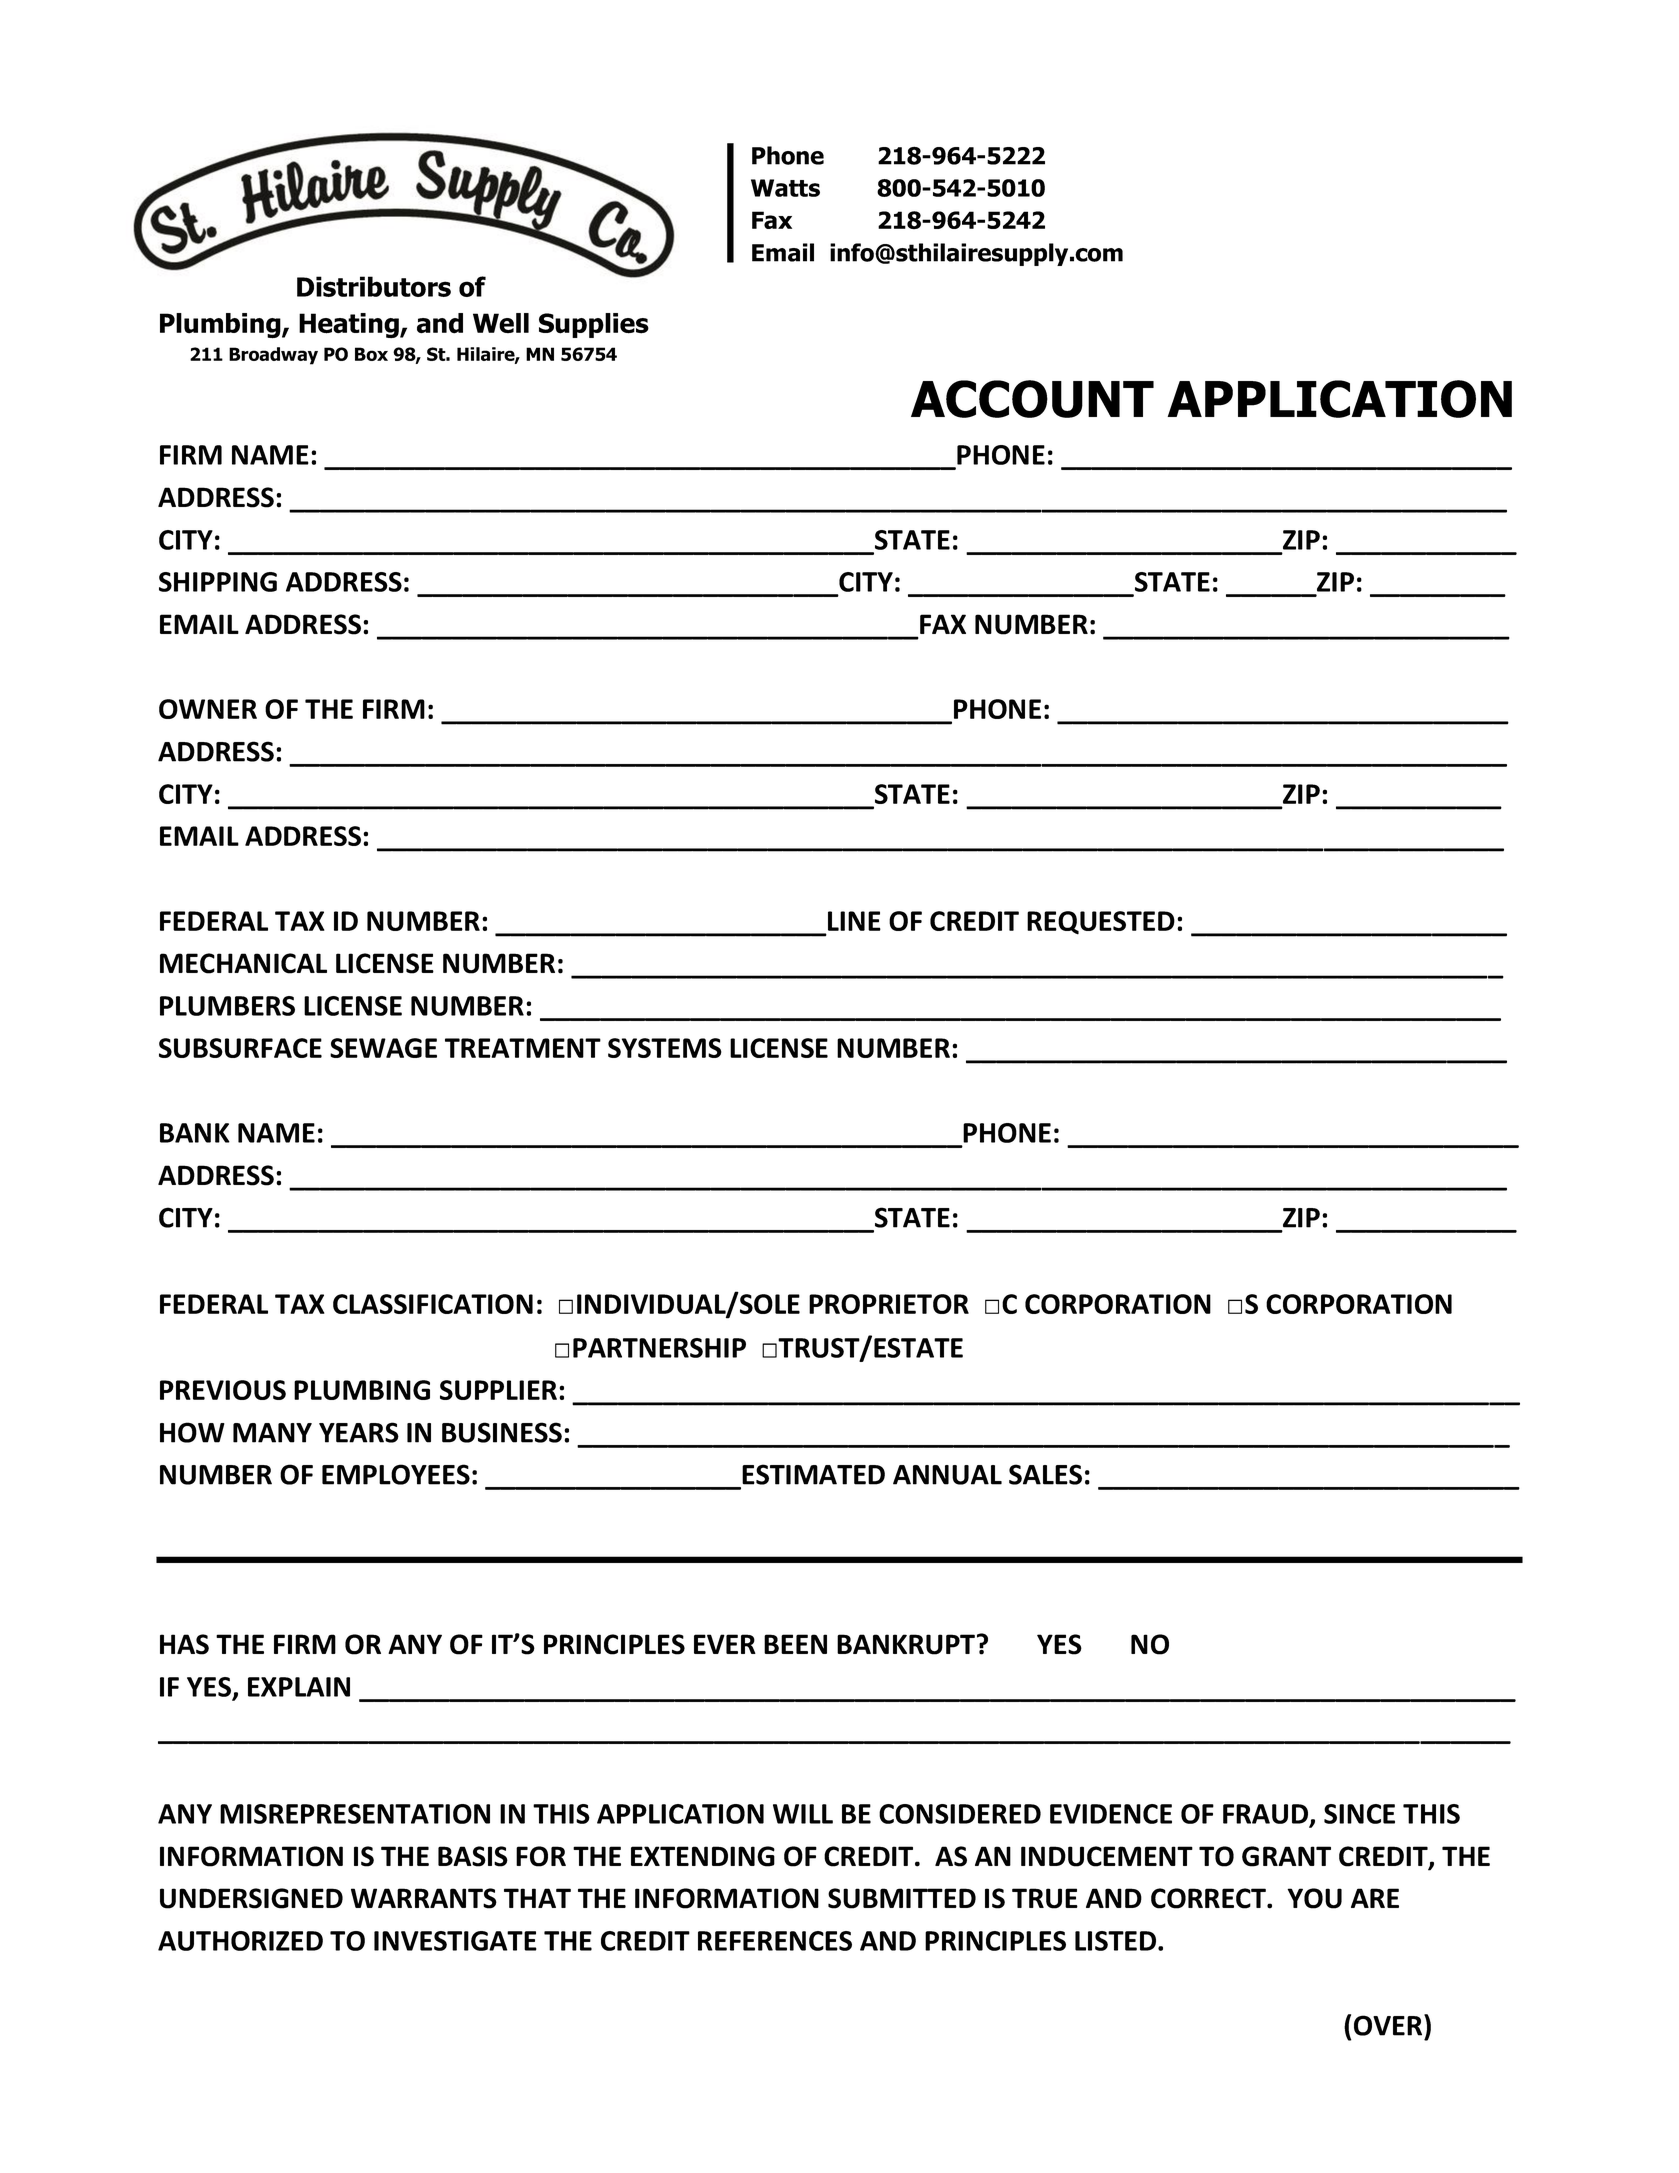 The image size is (1679, 2173). What do you see at coordinates (374, 286) in the document?
I see `Distributors` at bounding box center [374, 286].
